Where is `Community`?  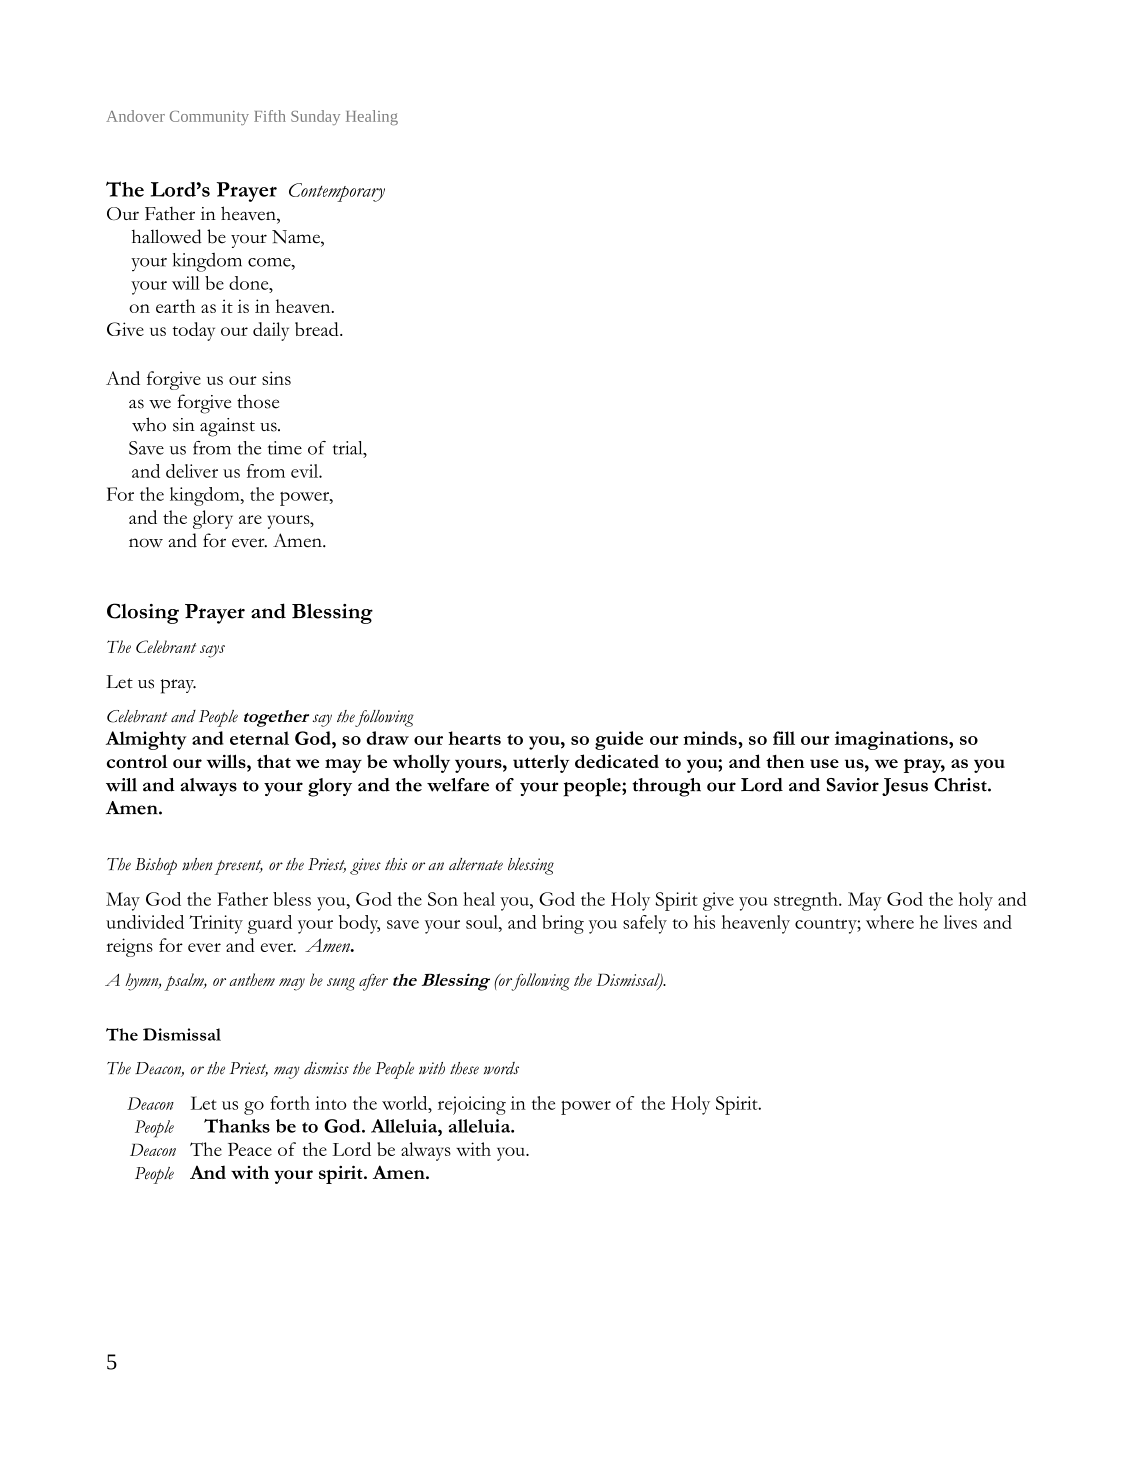 Community is located at coordinates (209, 118).
